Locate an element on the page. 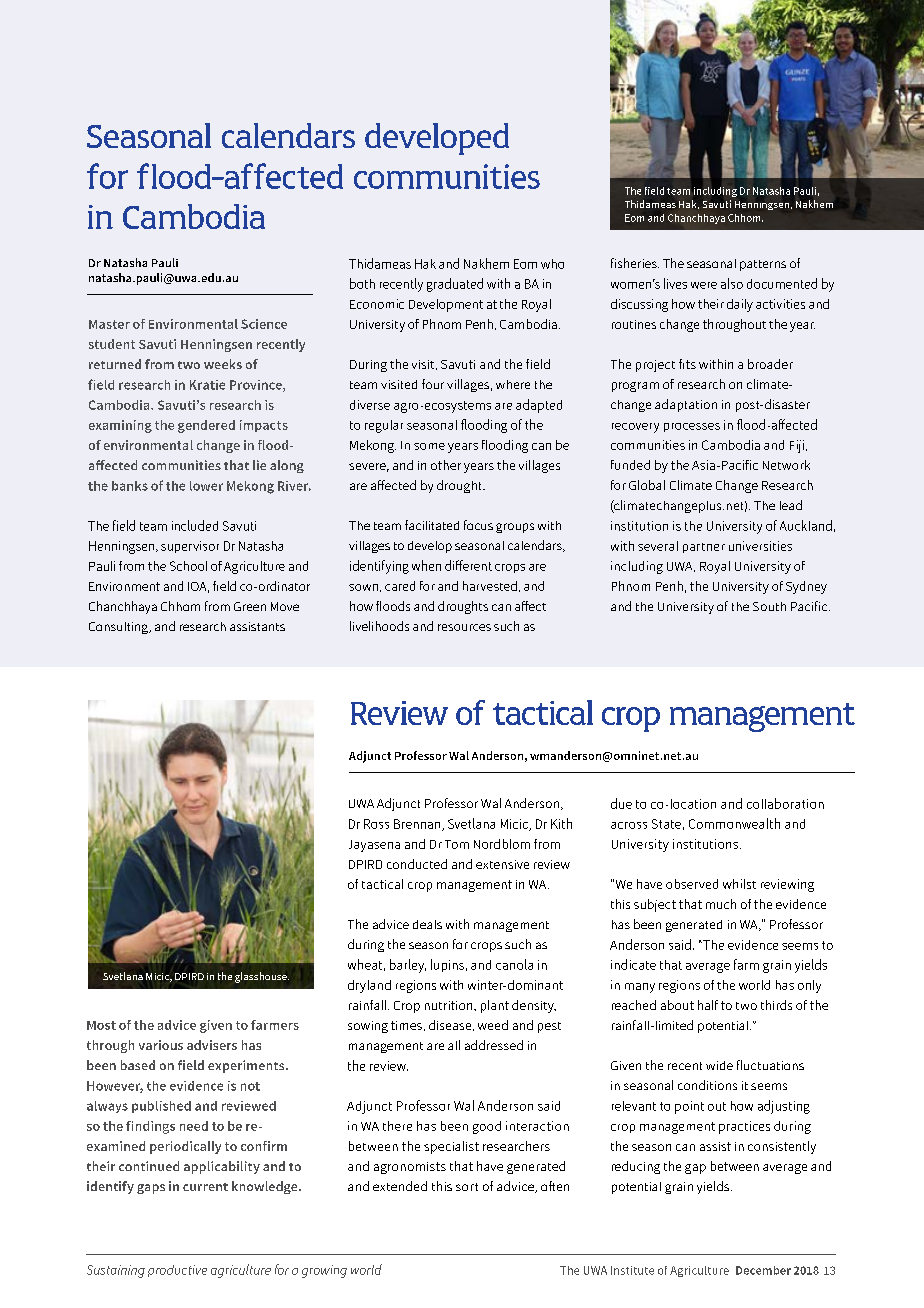 The image size is (924, 1308). half is located at coordinates (708, 1005).
